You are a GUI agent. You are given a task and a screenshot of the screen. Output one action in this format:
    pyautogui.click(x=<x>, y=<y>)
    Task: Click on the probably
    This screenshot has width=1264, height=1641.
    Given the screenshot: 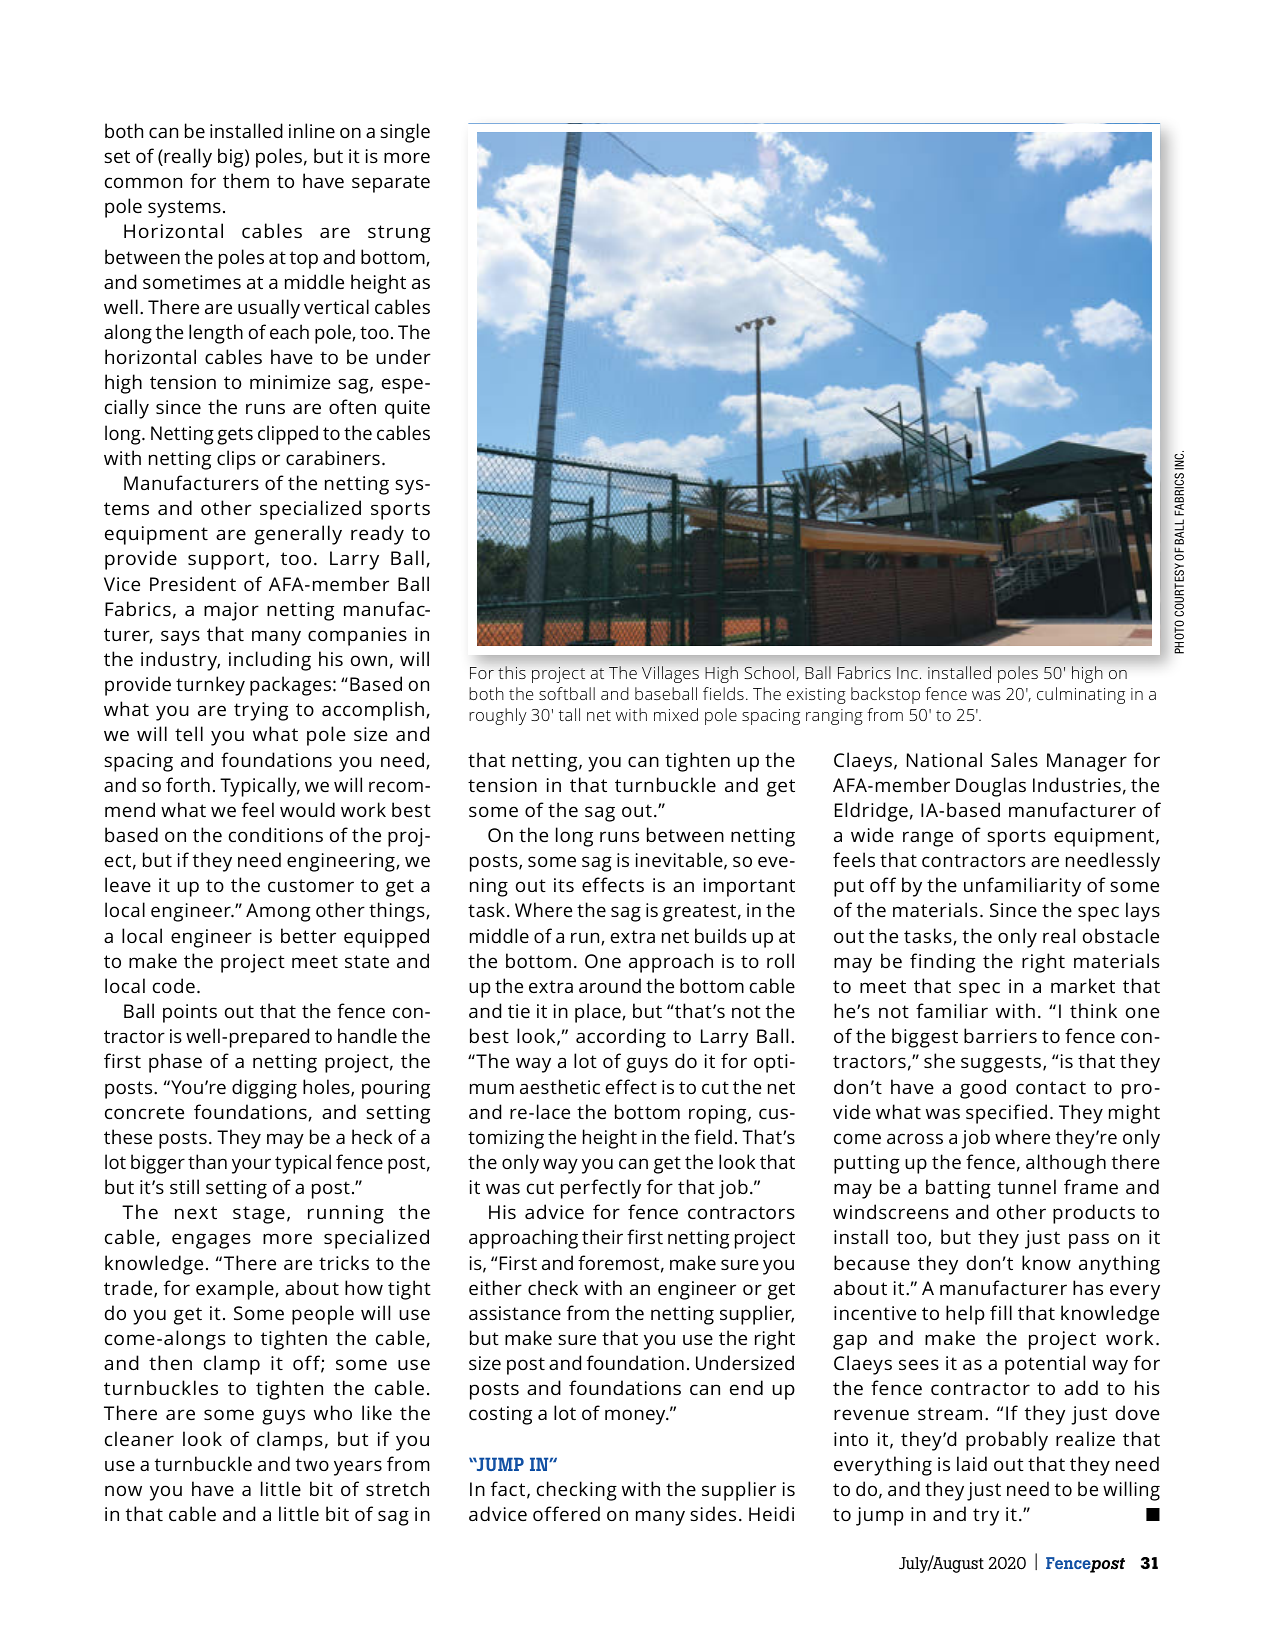 What is the action you would take?
    pyautogui.click(x=1007, y=1441)
